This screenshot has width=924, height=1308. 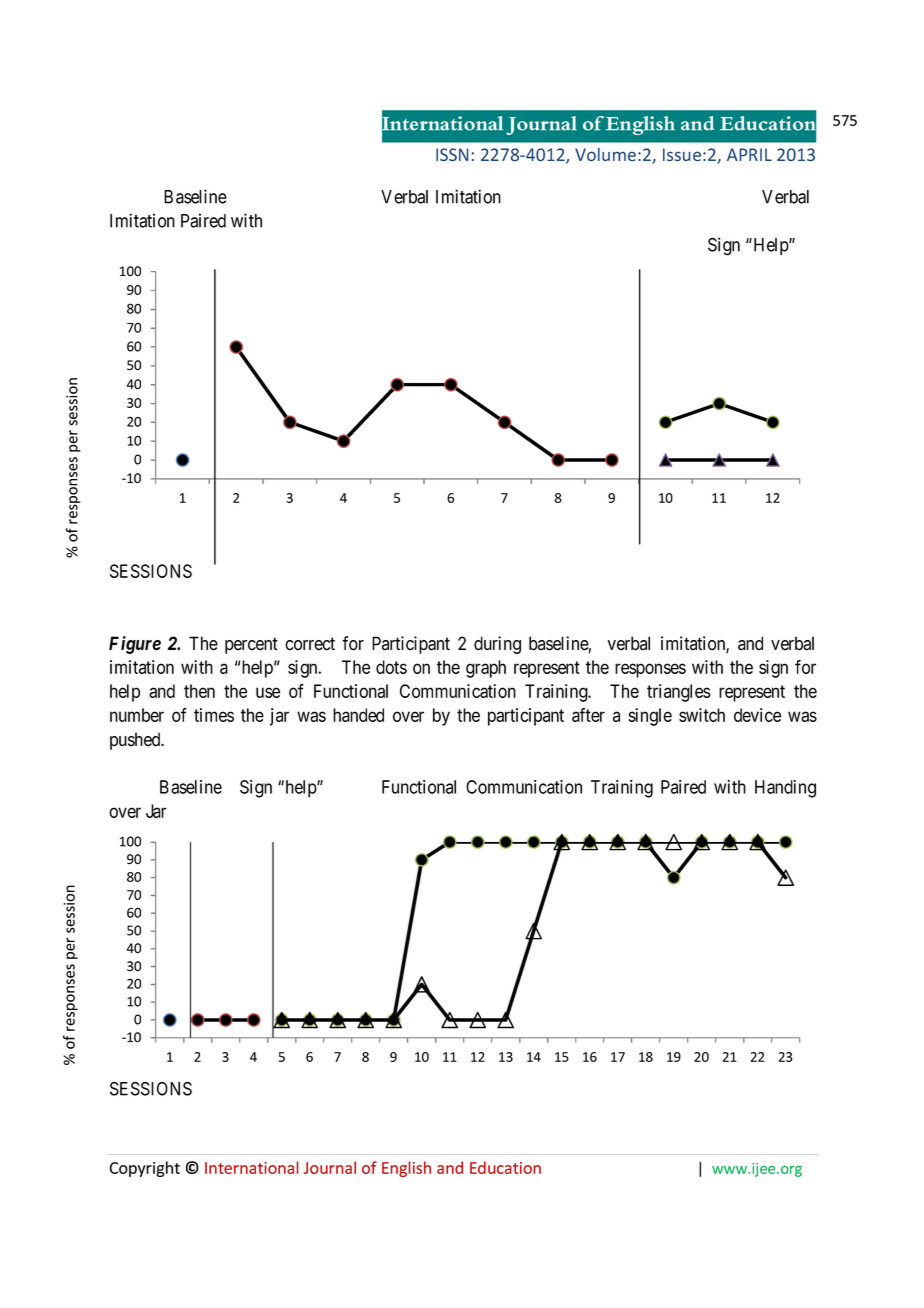 I want to click on Copyright, so click(x=144, y=1169).
